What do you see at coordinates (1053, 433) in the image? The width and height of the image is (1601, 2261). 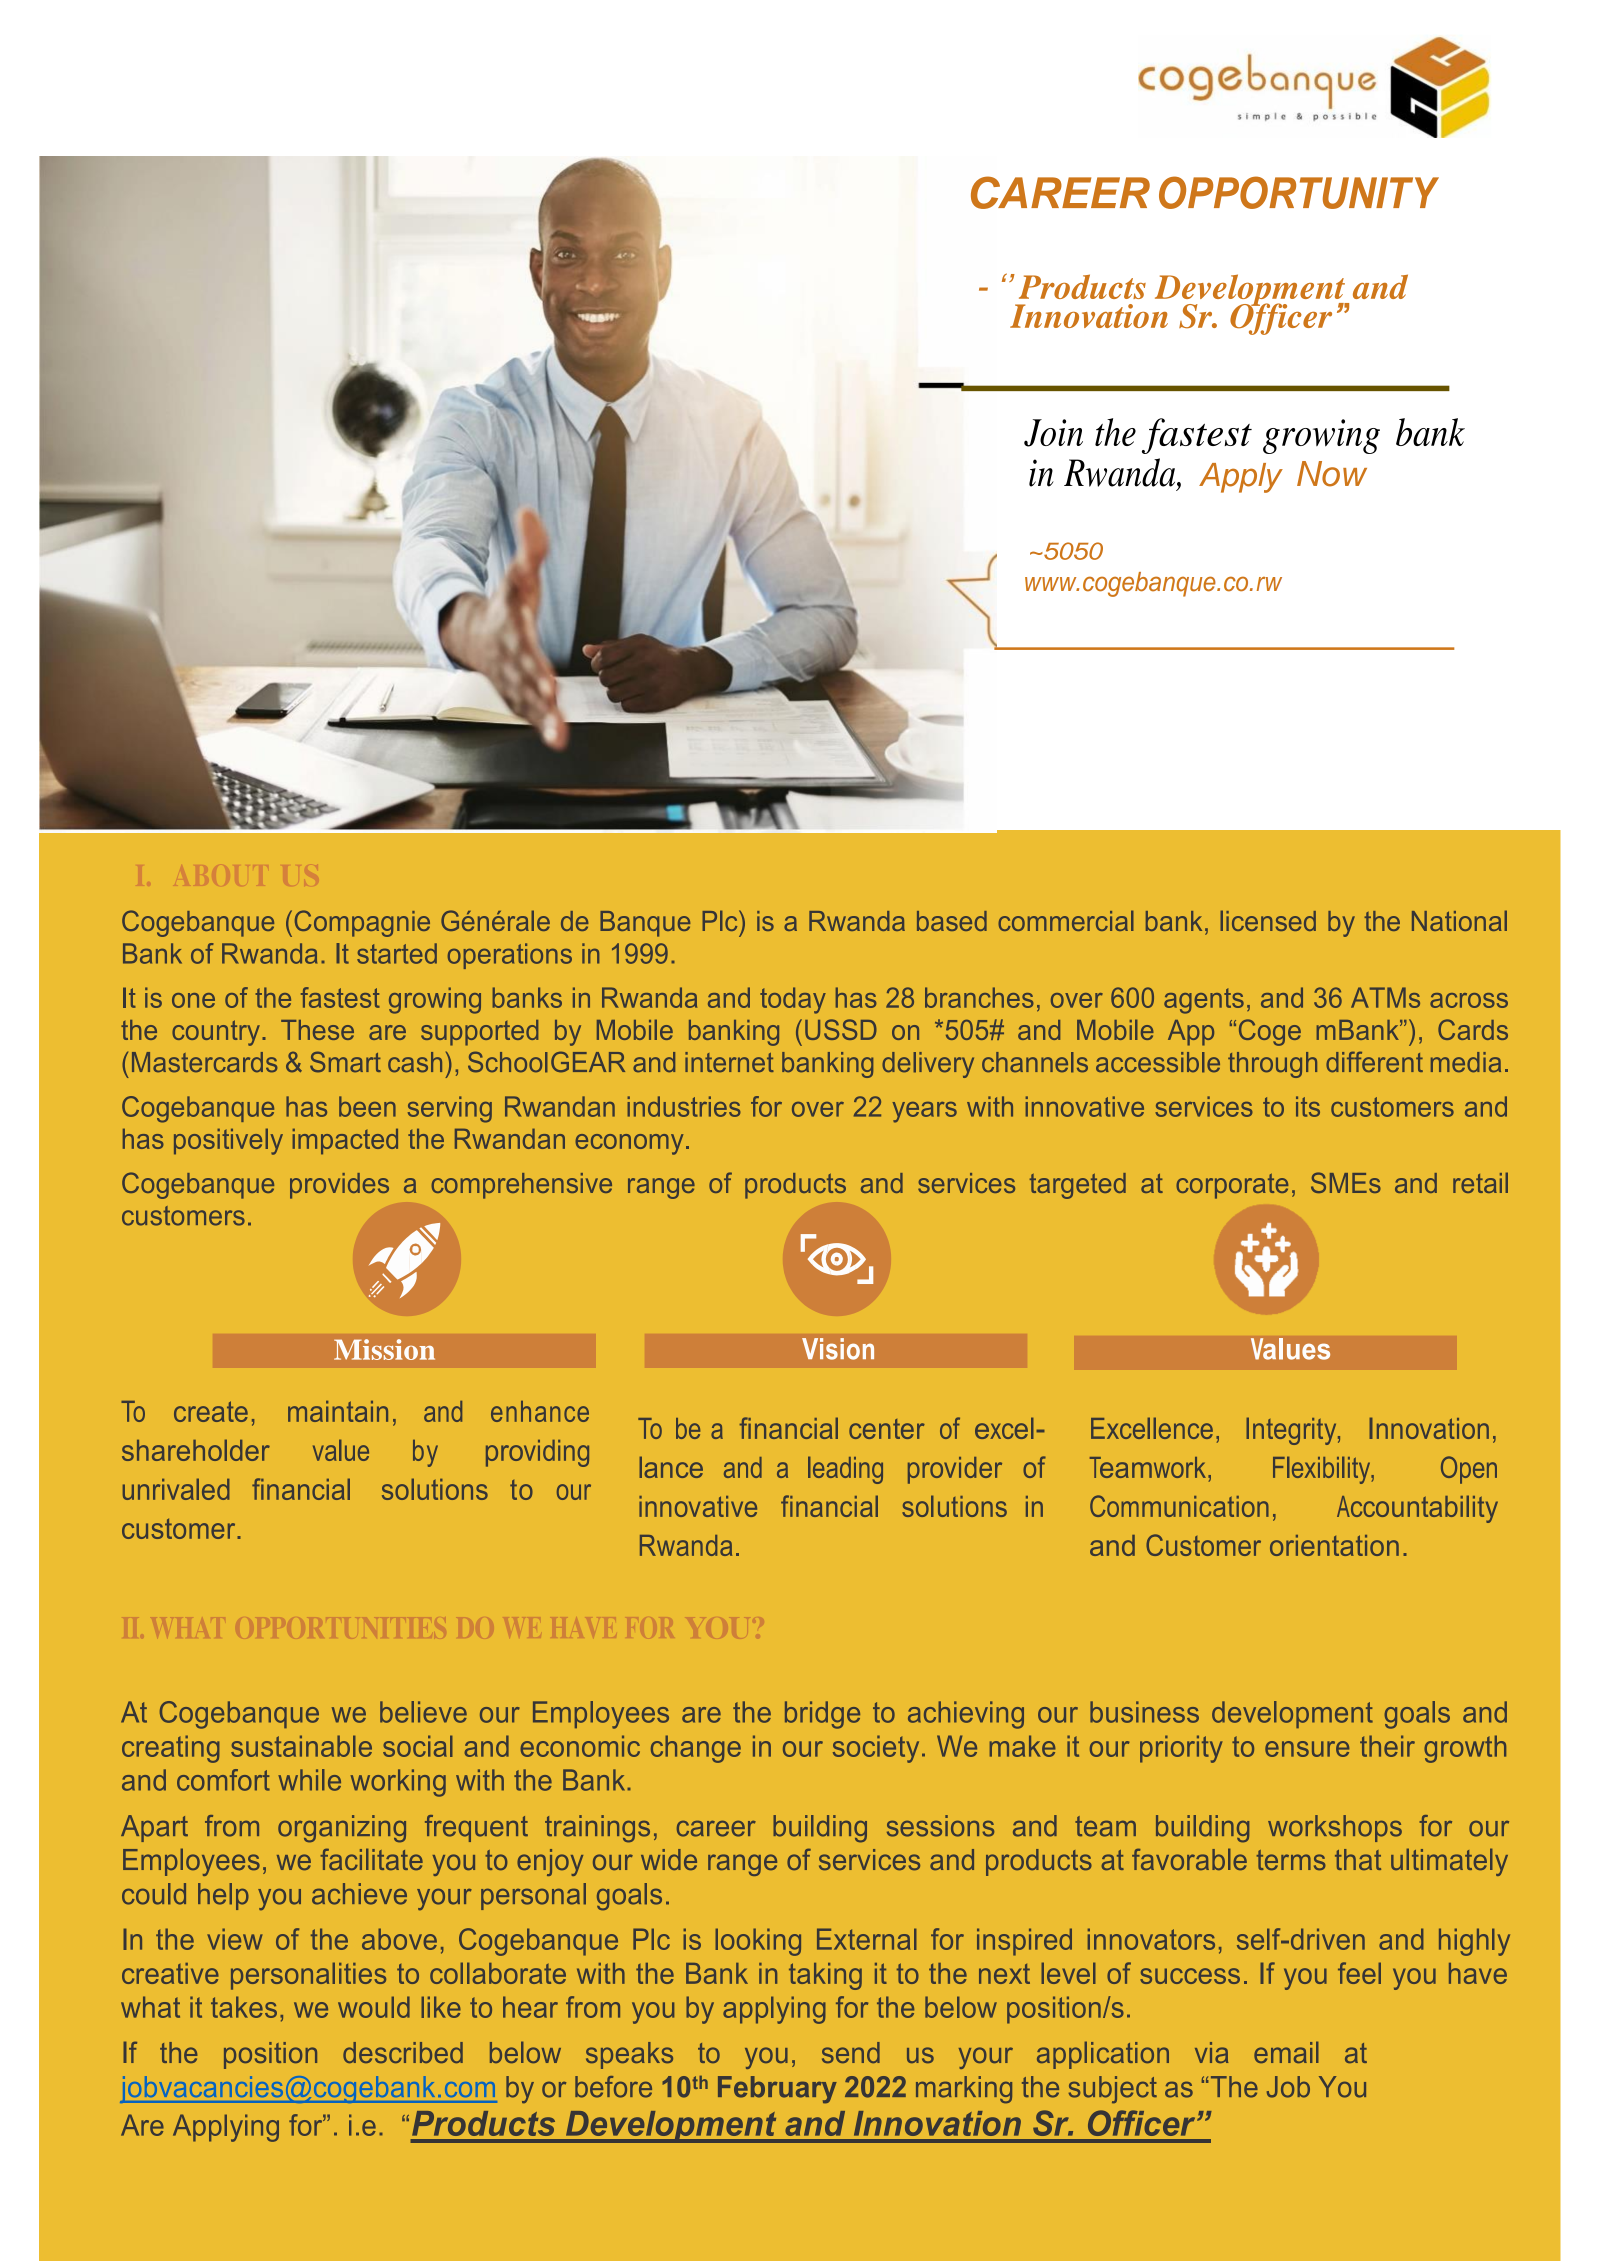 I see `Join` at bounding box center [1053, 433].
